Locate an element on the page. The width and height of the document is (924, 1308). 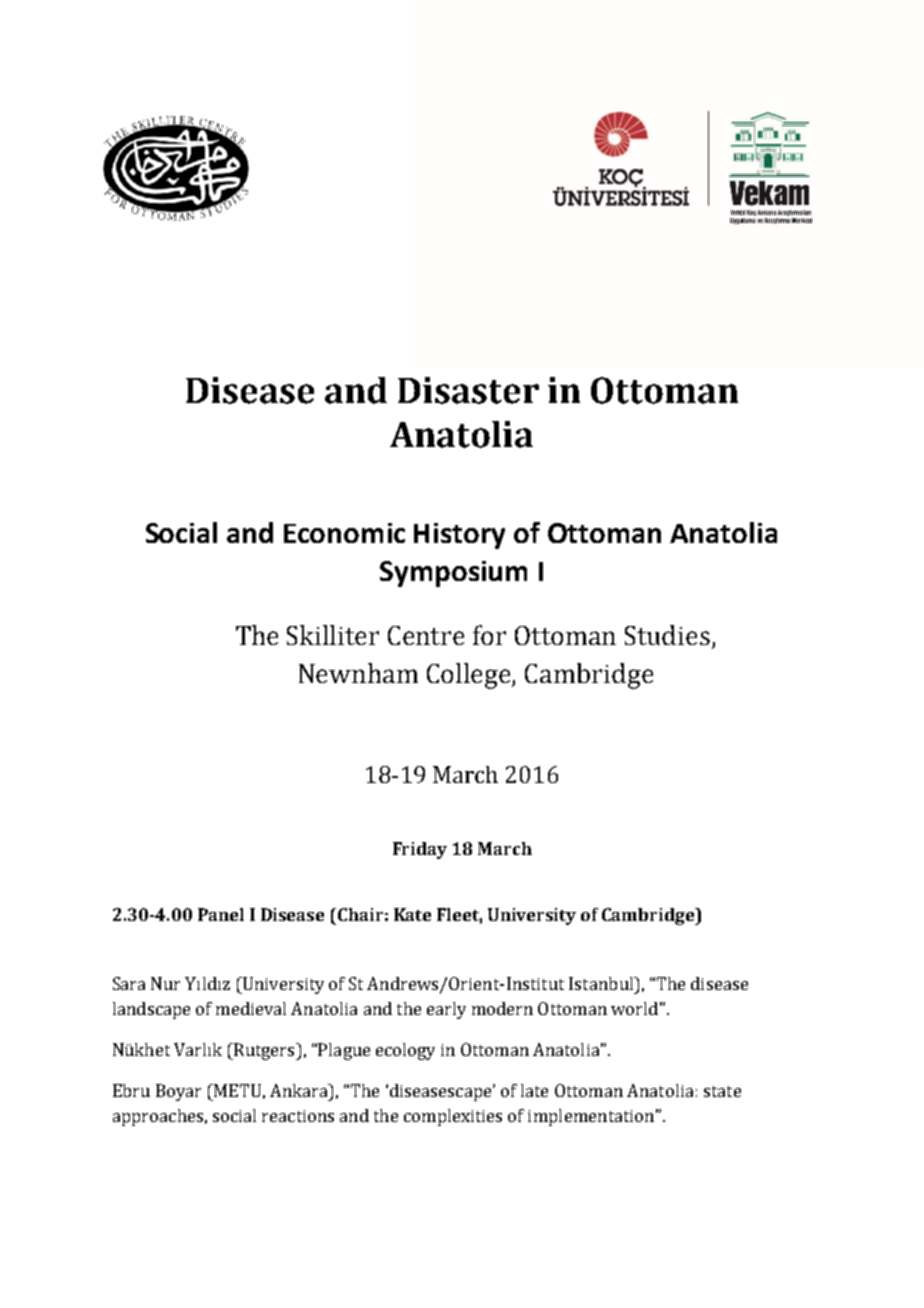
Studies is located at coordinates (667, 635).
